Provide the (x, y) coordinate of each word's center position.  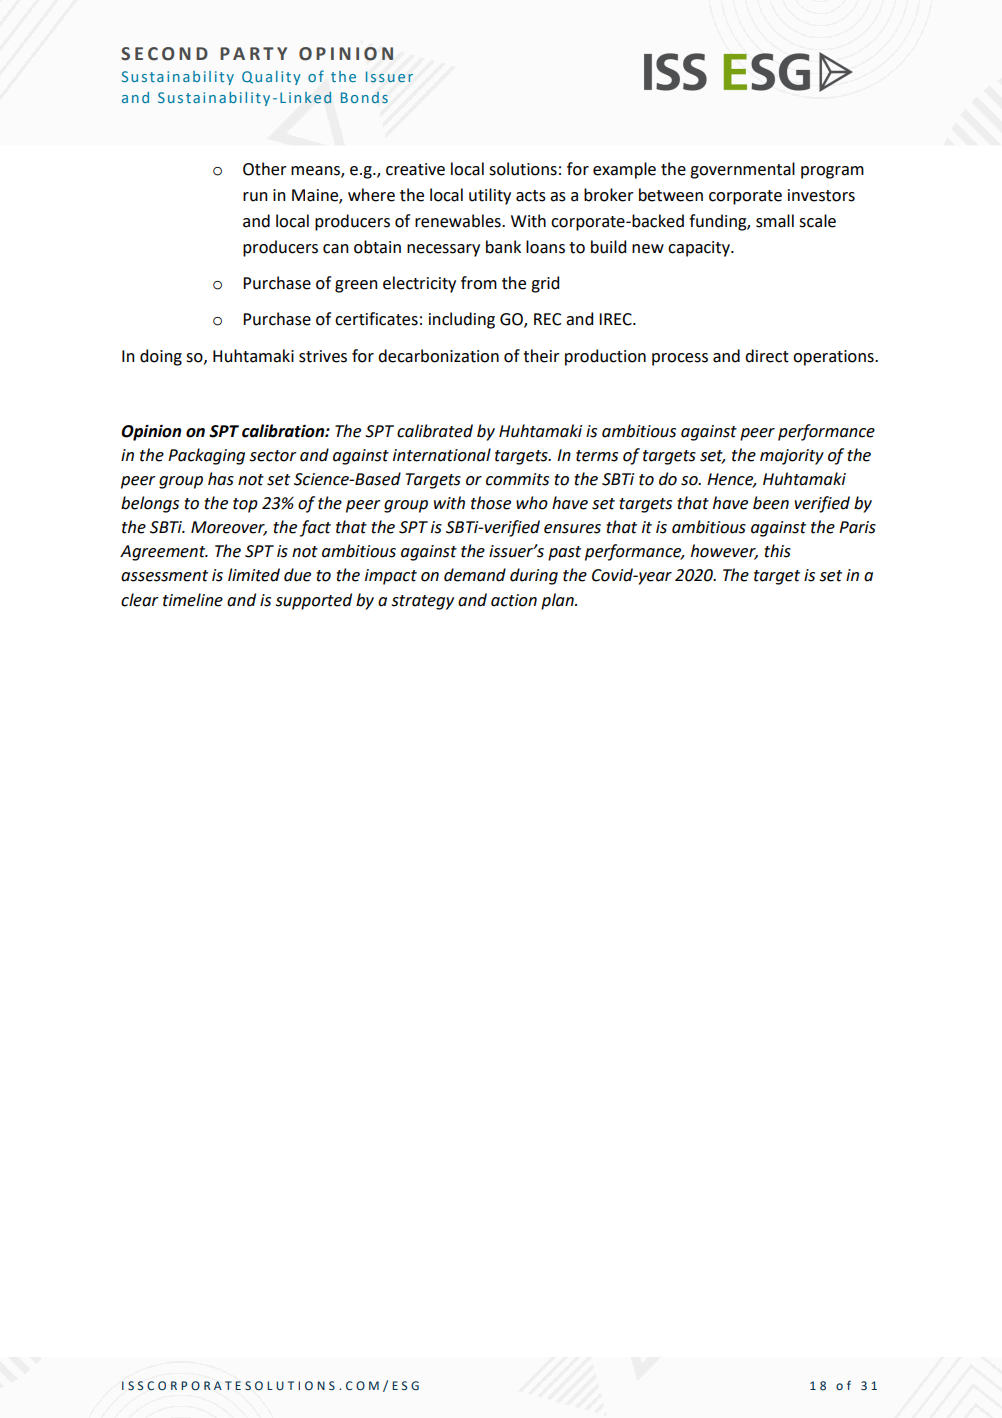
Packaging (206, 456)
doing (161, 357)
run (255, 197)
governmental (742, 170)
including (462, 320)
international (442, 455)
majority (792, 457)
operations (834, 358)
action (514, 600)
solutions (523, 169)
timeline (193, 600)
